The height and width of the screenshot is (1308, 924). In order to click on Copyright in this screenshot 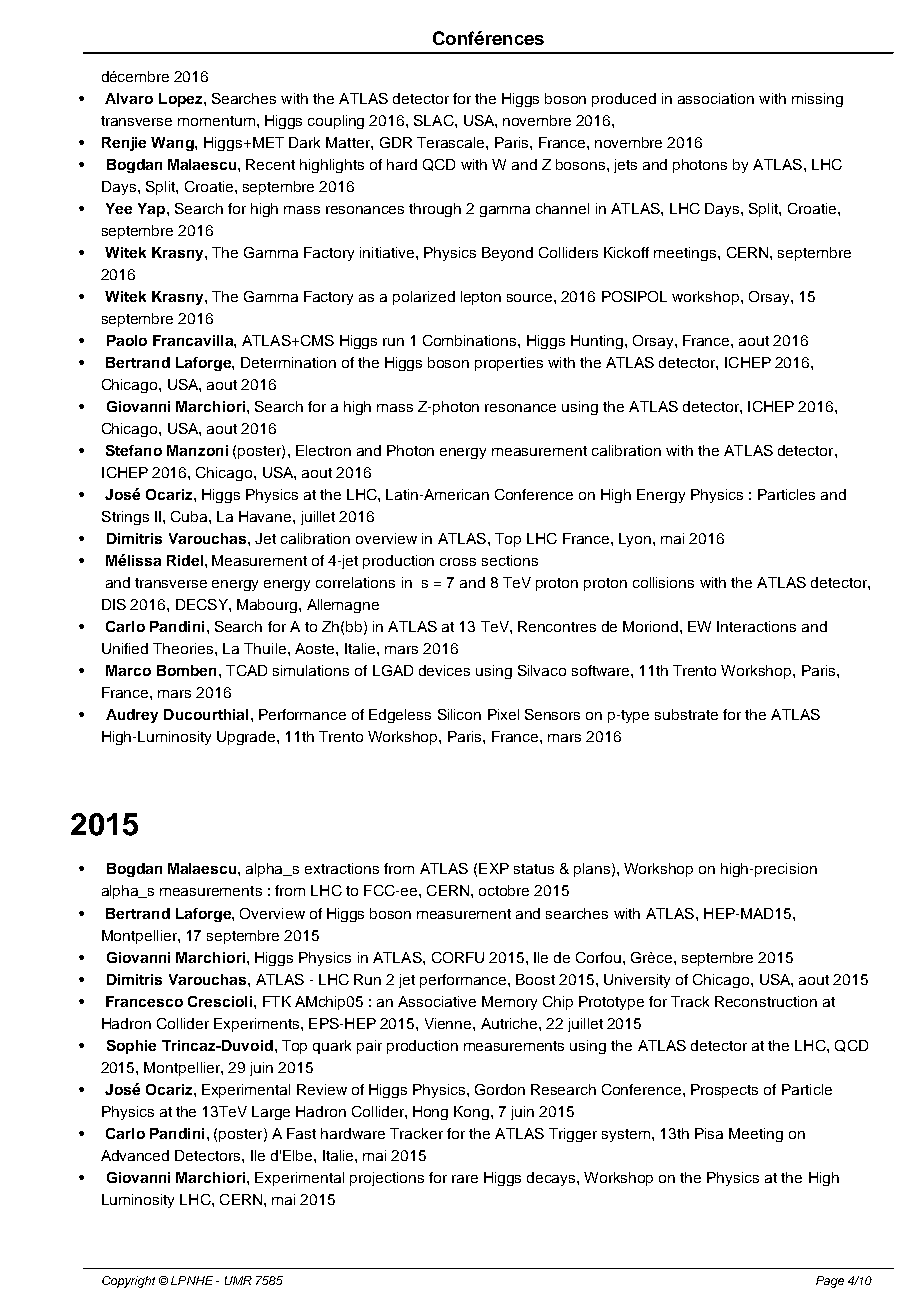, I will do `click(128, 1282)`.
